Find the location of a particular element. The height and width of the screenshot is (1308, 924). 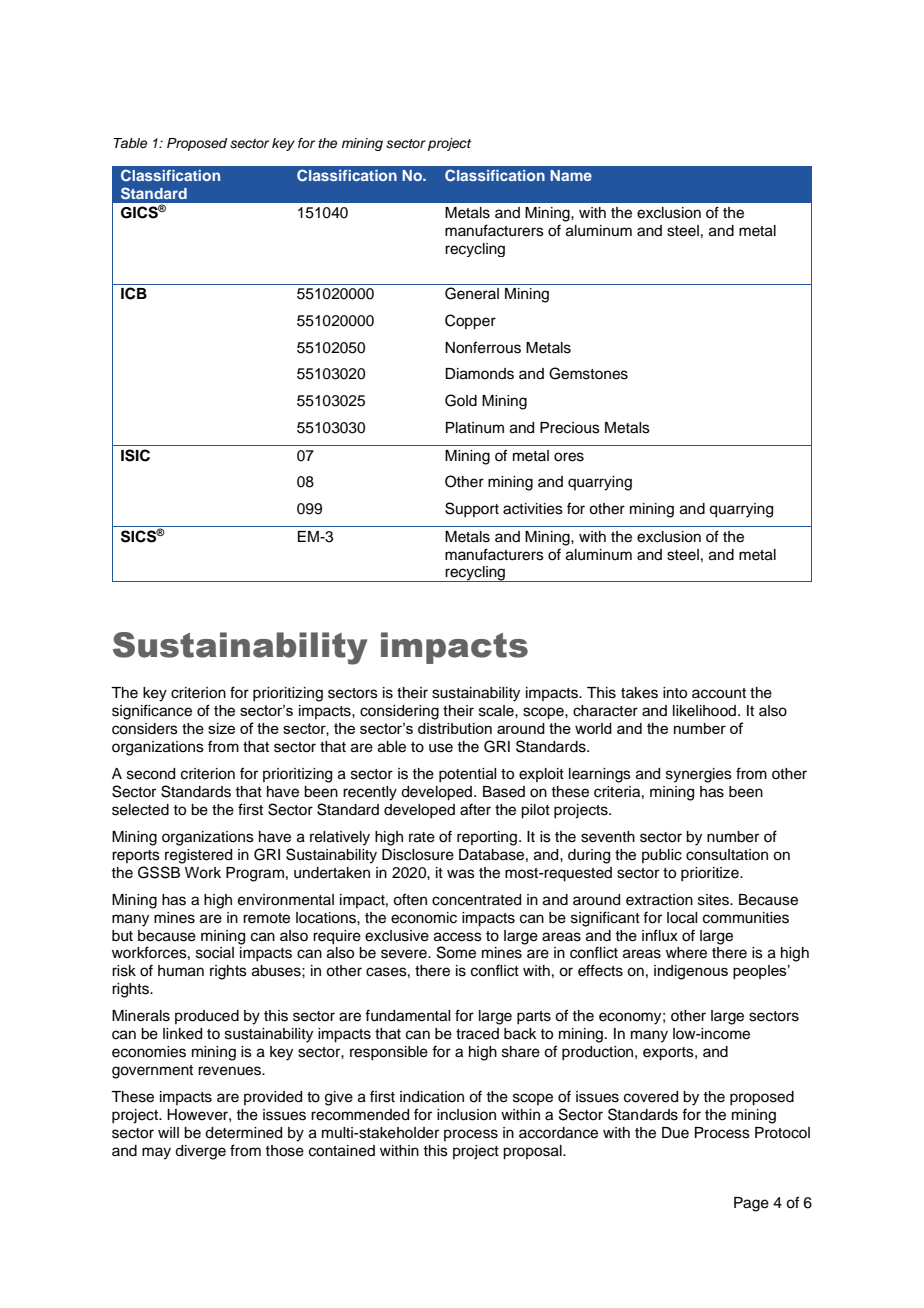

General is located at coordinates (472, 293).
